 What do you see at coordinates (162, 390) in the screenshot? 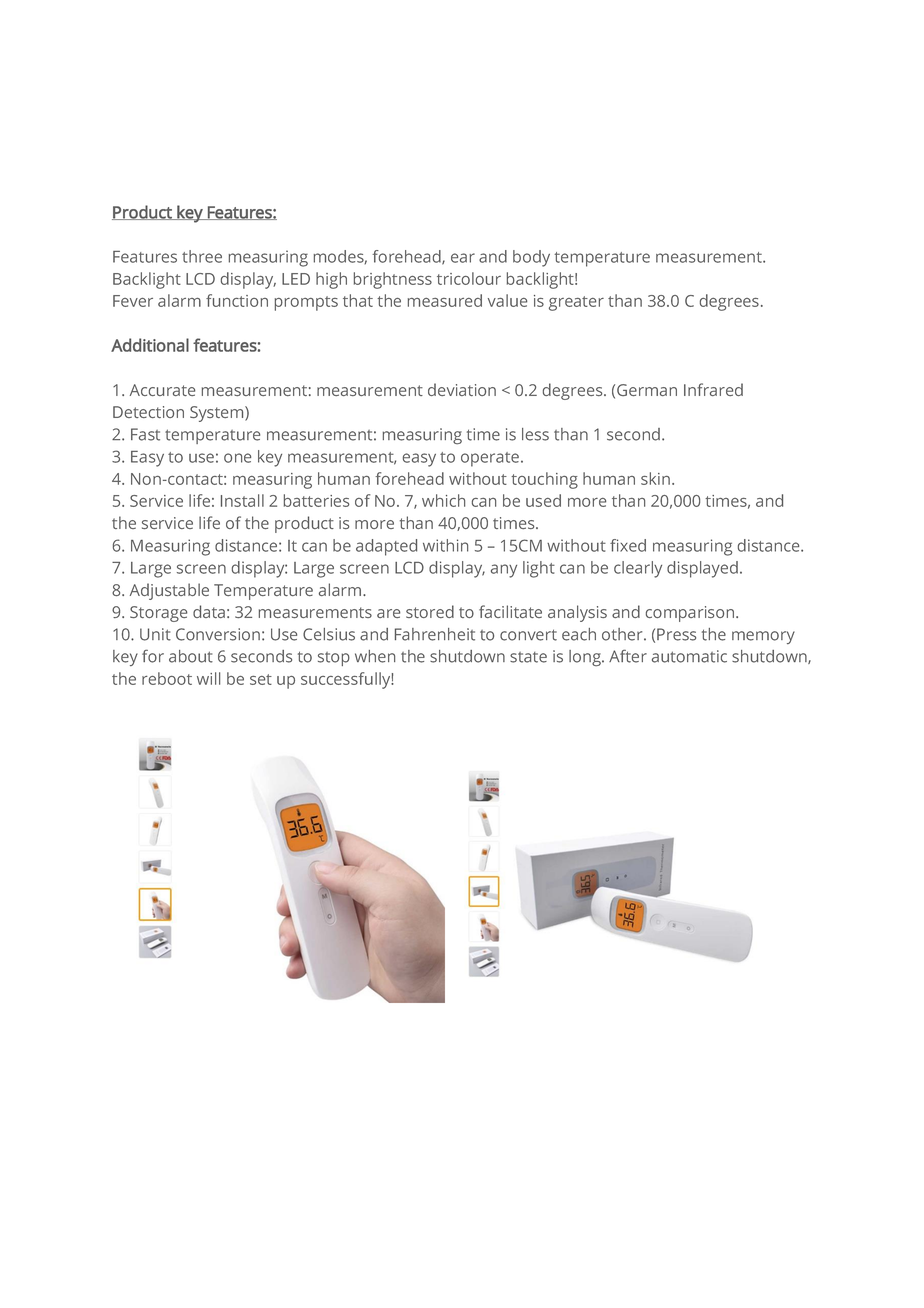
I see `Accurate` at bounding box center [162, 390].
